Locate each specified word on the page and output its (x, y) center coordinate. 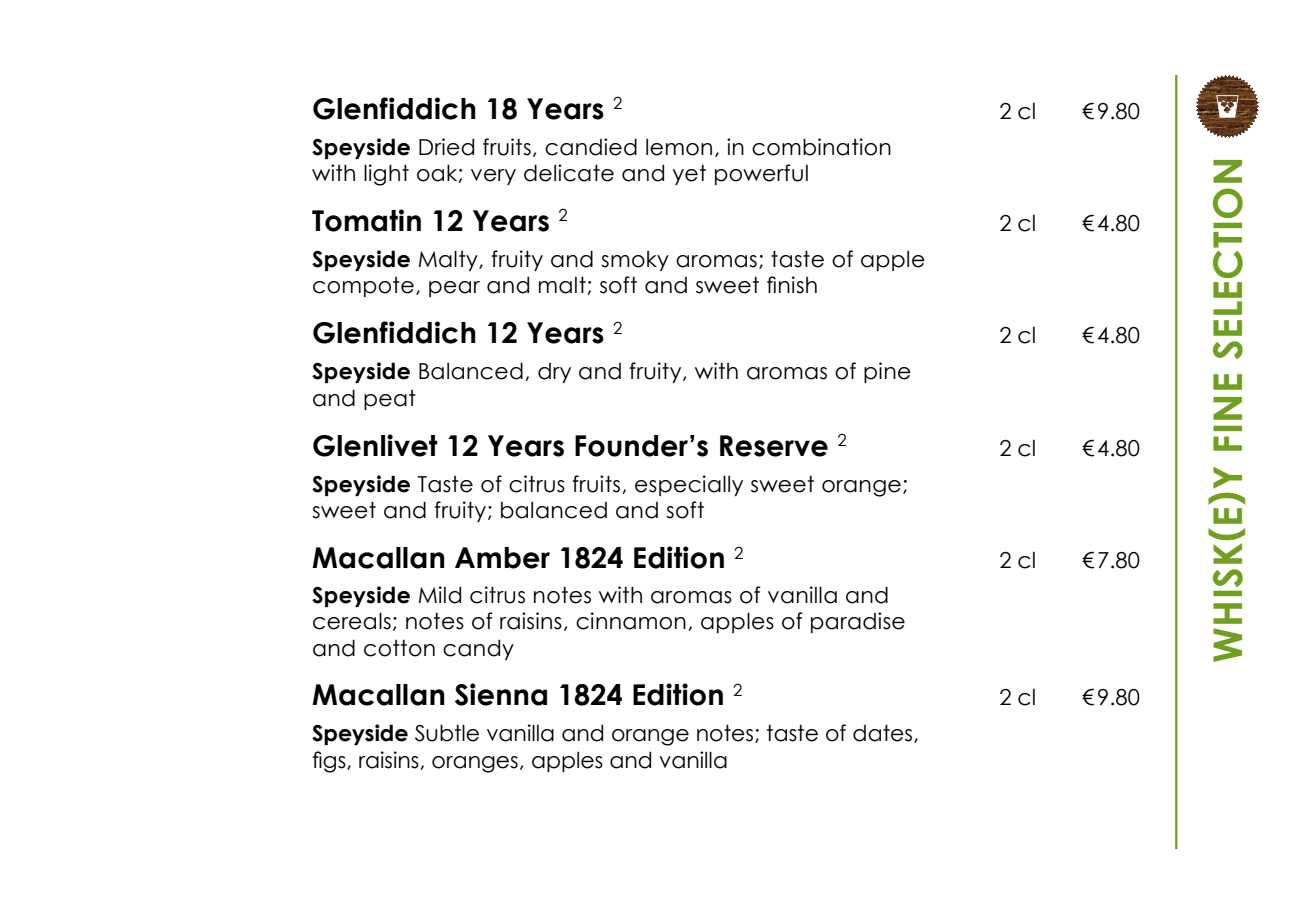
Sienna (501, 694)
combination (821, 147)
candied (591, 147)
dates (884, 734)
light (386, 175)
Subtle (447, 733)
